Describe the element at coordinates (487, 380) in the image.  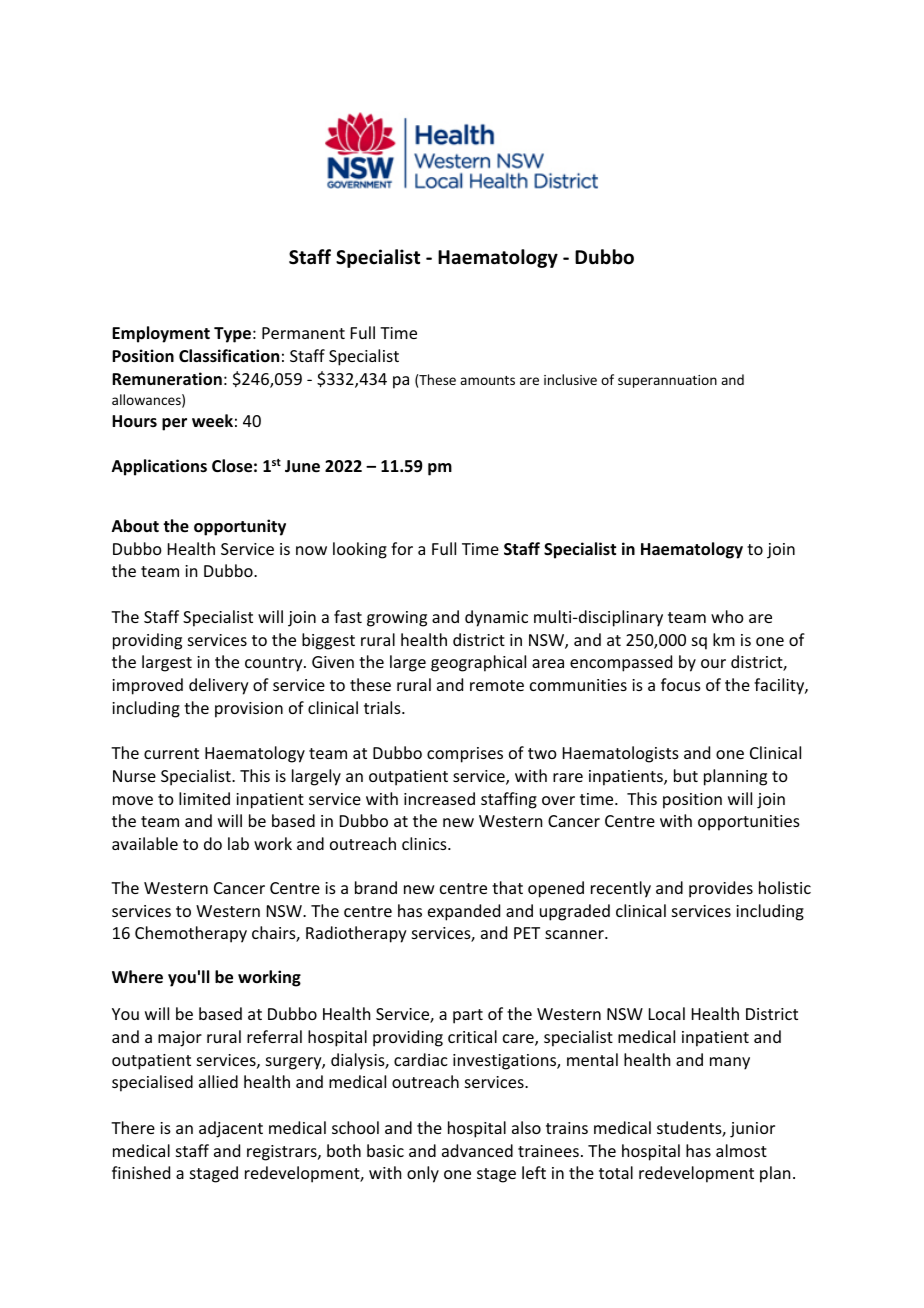
I see `amounts` at that location.
